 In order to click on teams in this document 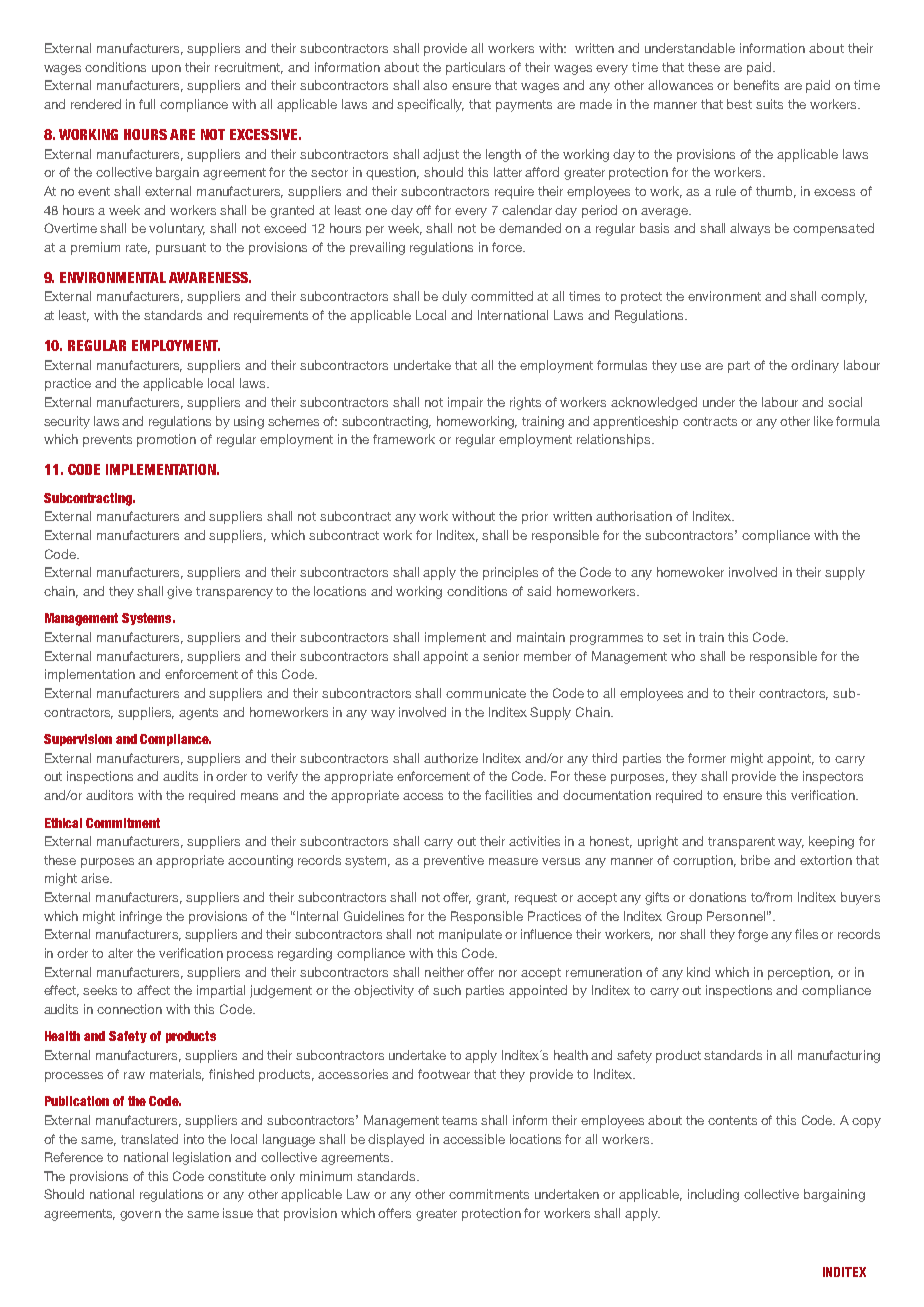, I will do `click(459, 1120)`.
